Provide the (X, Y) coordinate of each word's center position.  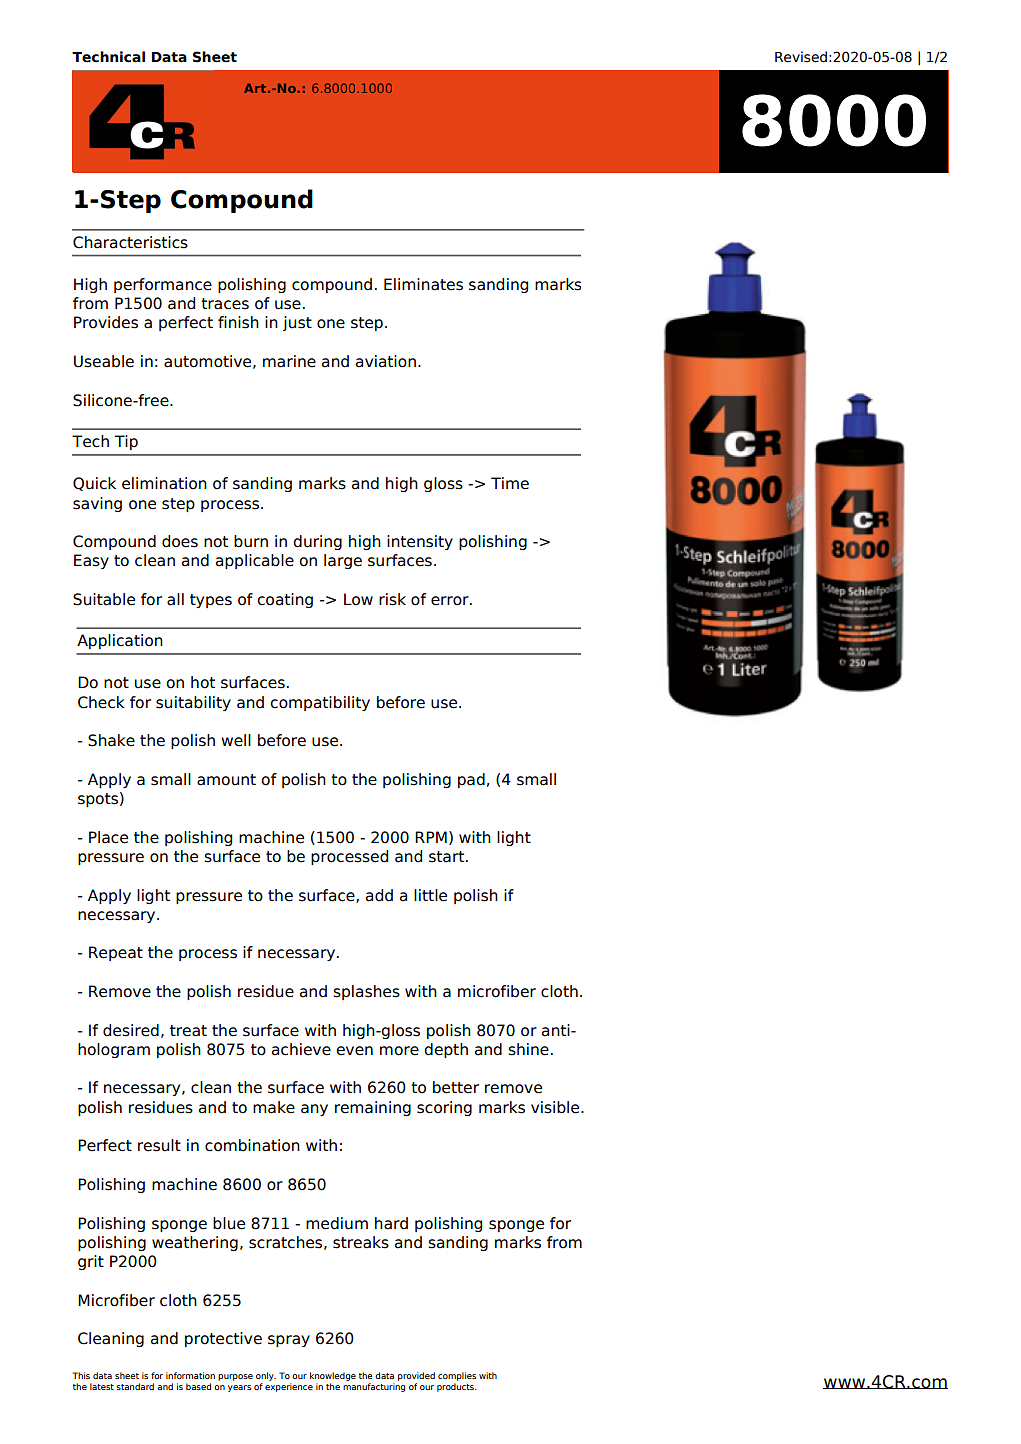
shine (528, 1049)
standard (135, 1386)
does (180, 541)
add (379, 895)
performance (163, 285)
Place (108, 837)
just (297, 323)
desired (131, 1030)
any (314, 1110)
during (317, 542)
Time (510, 483)
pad (471, 780)
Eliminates (423, 284)
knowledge (333, 1378)
